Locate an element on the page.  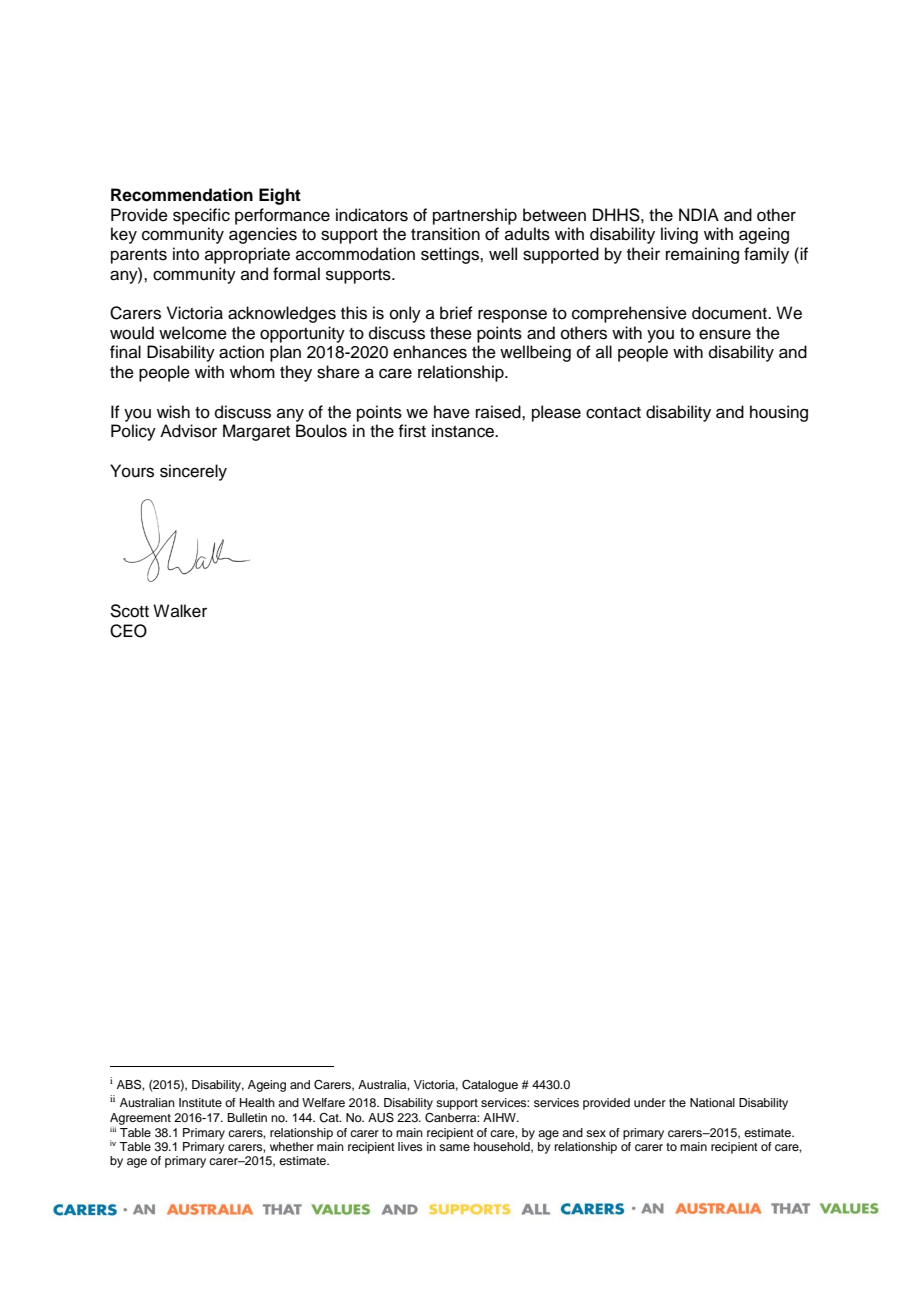
specific is located at coordinates (201, 216).
